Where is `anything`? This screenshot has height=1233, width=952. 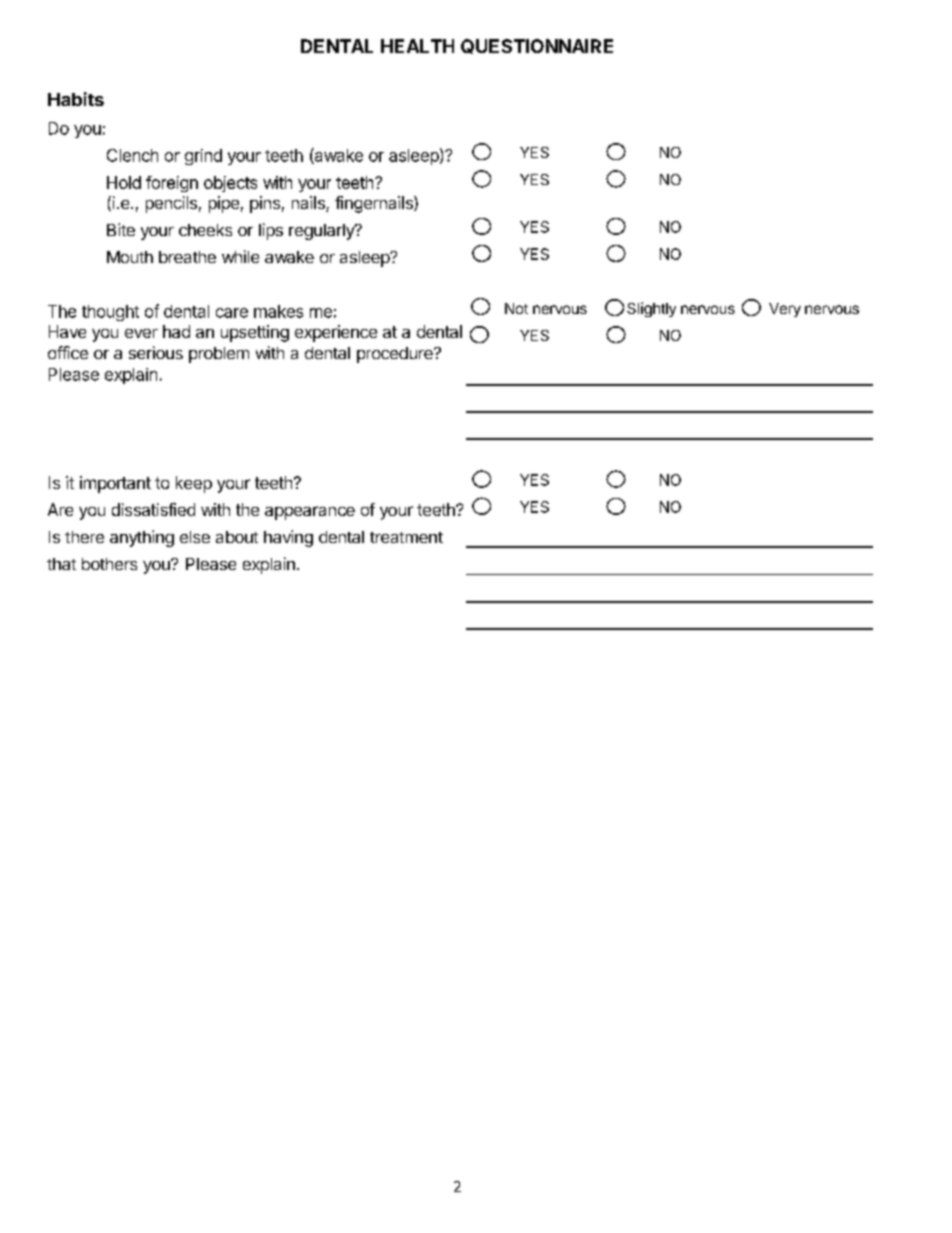 anything is located at coordinates (142, 538).
